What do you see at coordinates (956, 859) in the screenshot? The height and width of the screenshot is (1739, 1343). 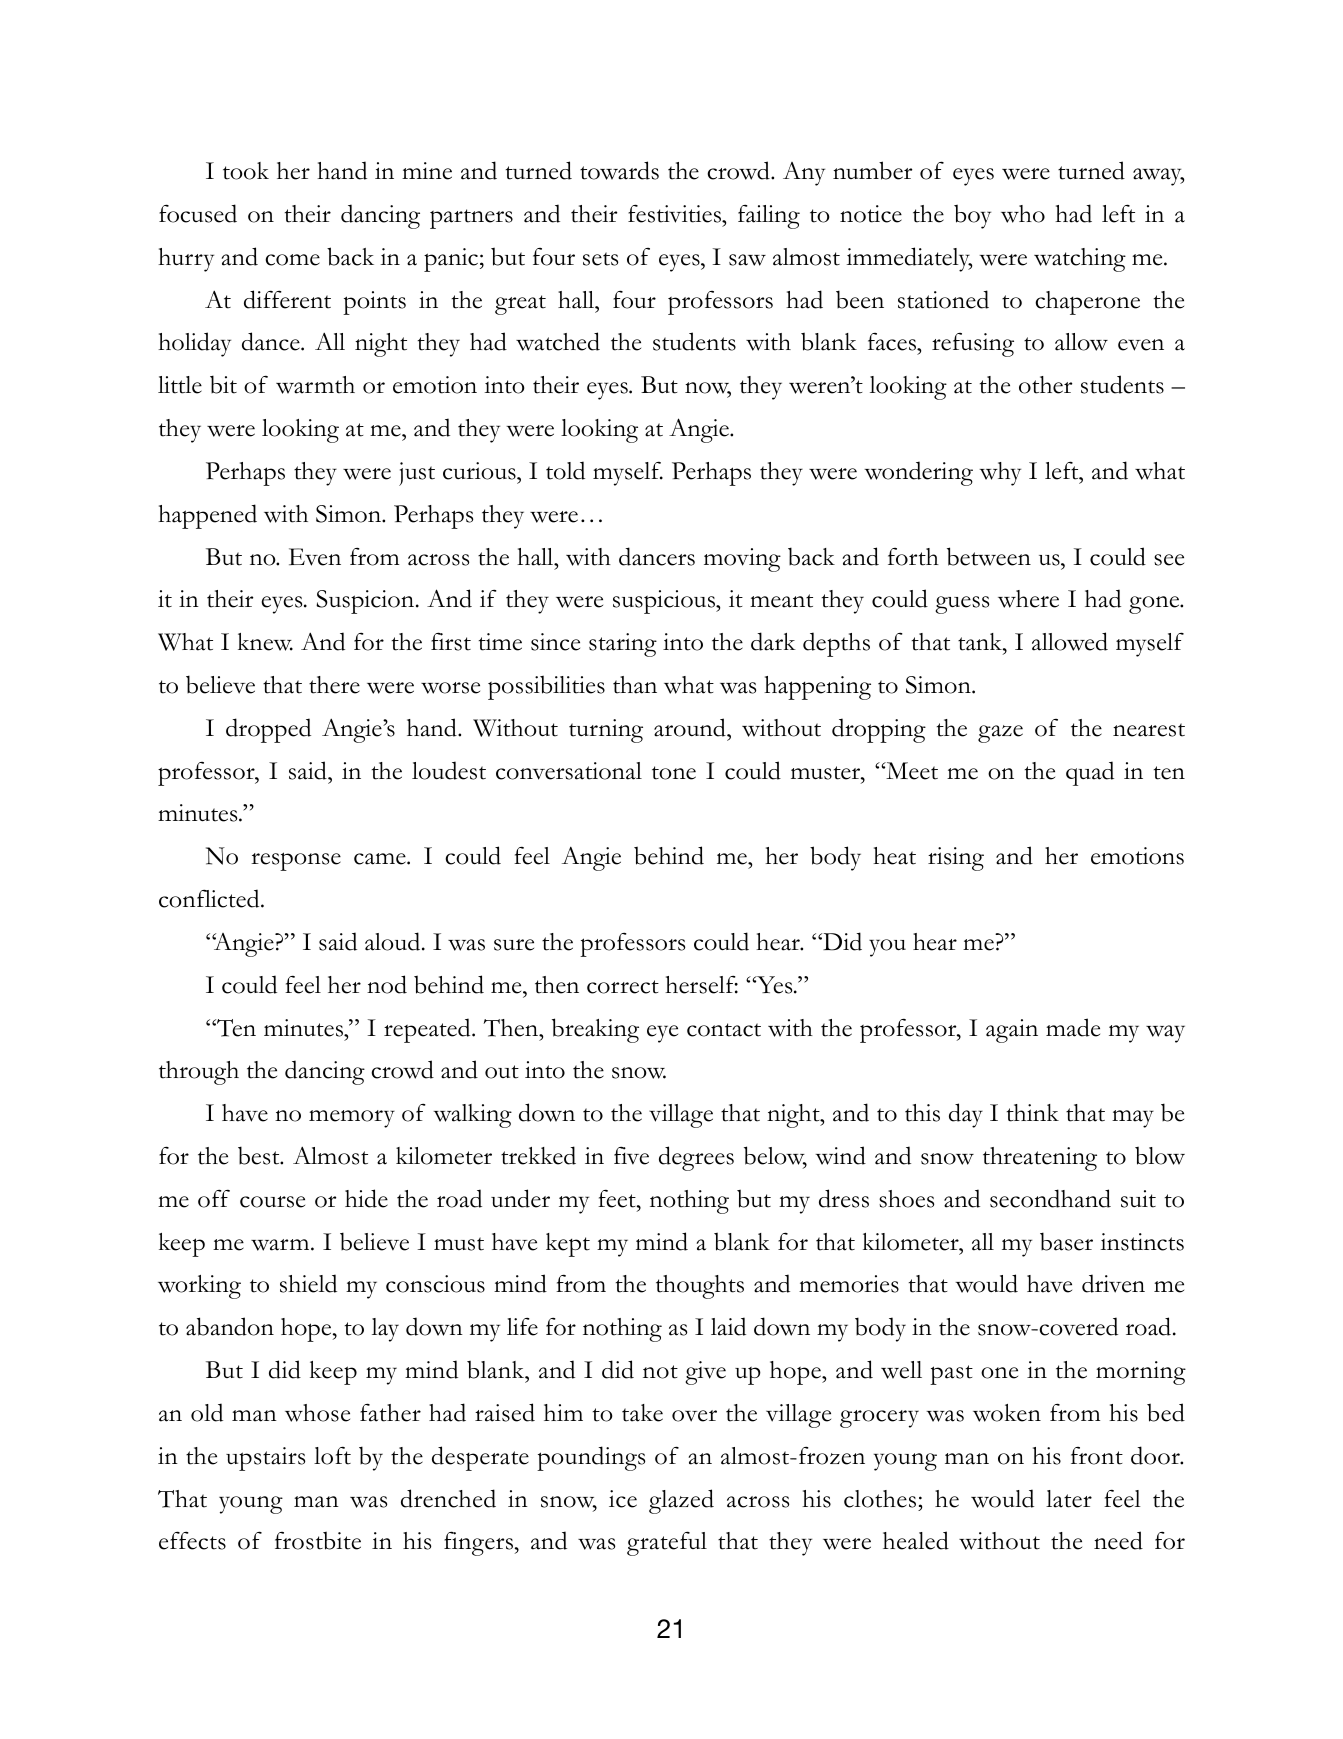 I see `rising` at bounding box center [956, 859].
